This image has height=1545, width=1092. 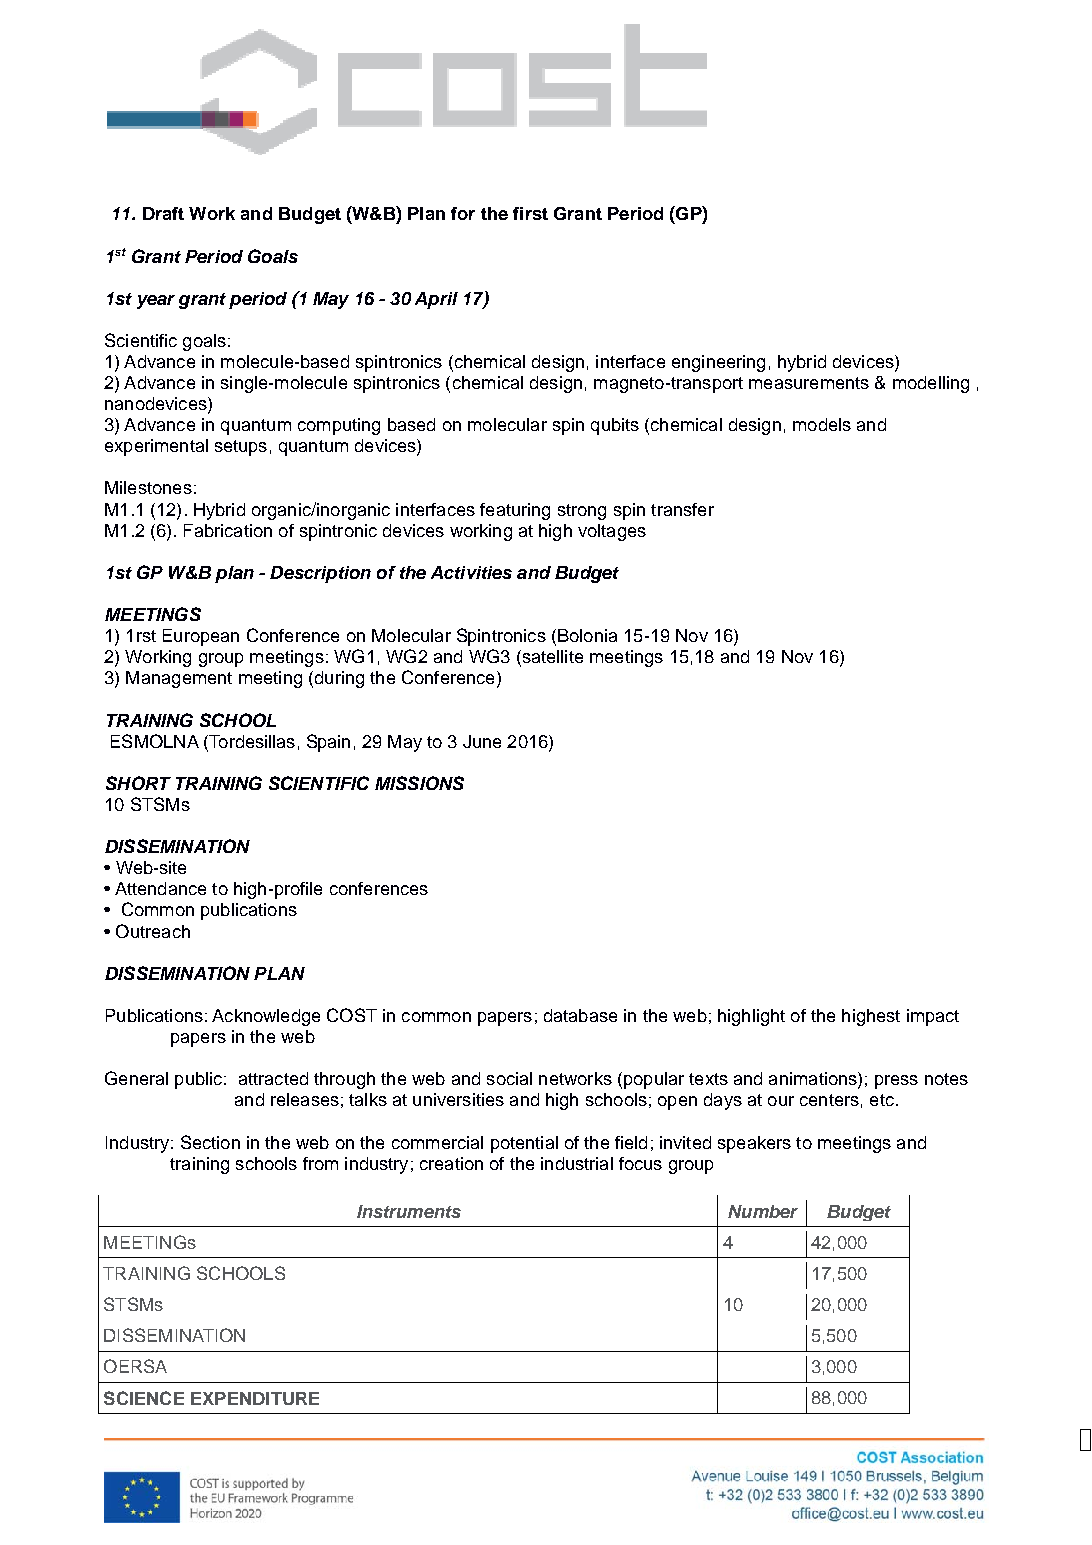 What do you see at coordinates (809, 383) in the image?
I see `measurements` at bounding box center [809, 383].
